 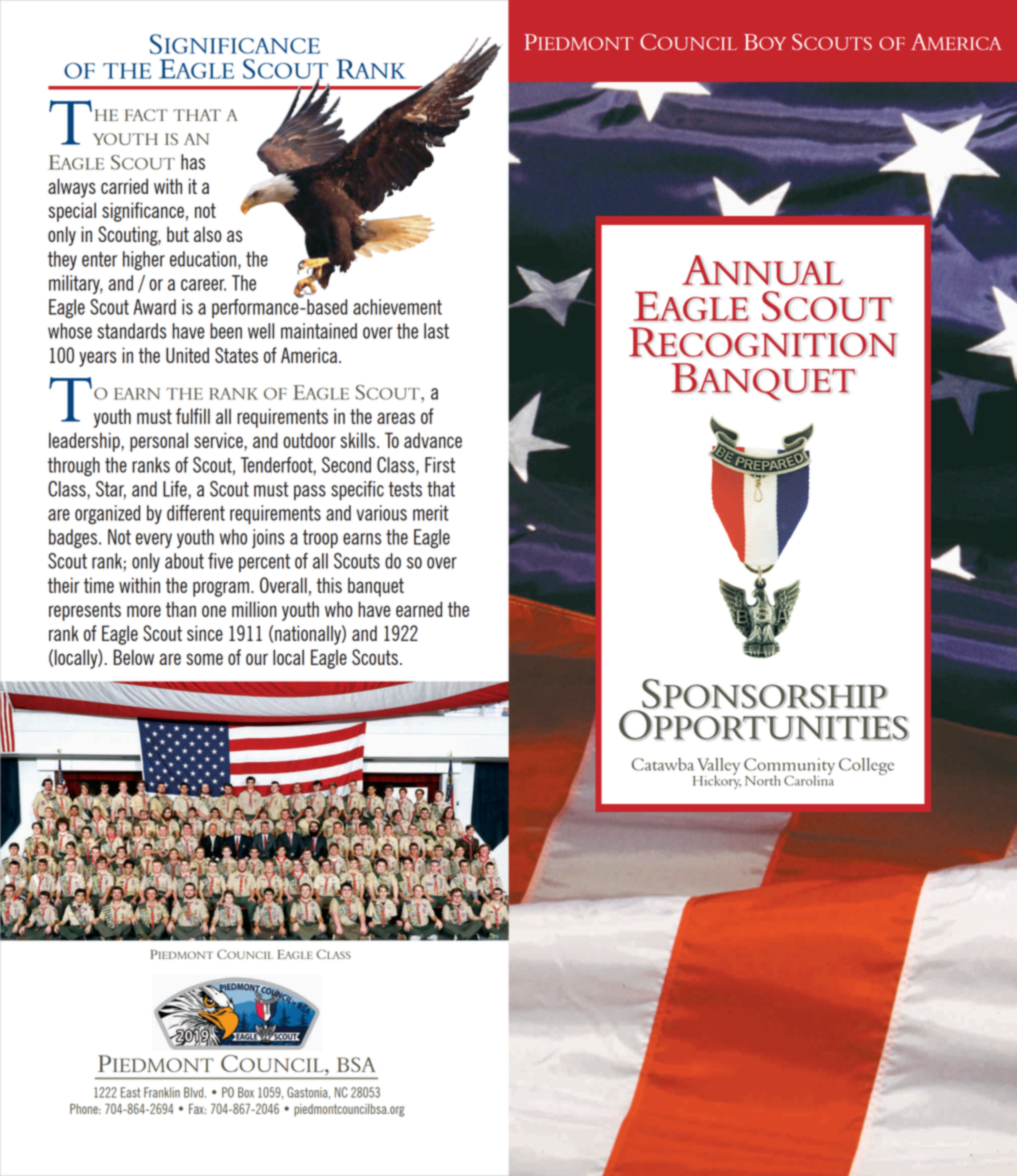 What do you see at coordinates (397, 307) in the page?
I see `achievement` at bounding box center [397, 307].
